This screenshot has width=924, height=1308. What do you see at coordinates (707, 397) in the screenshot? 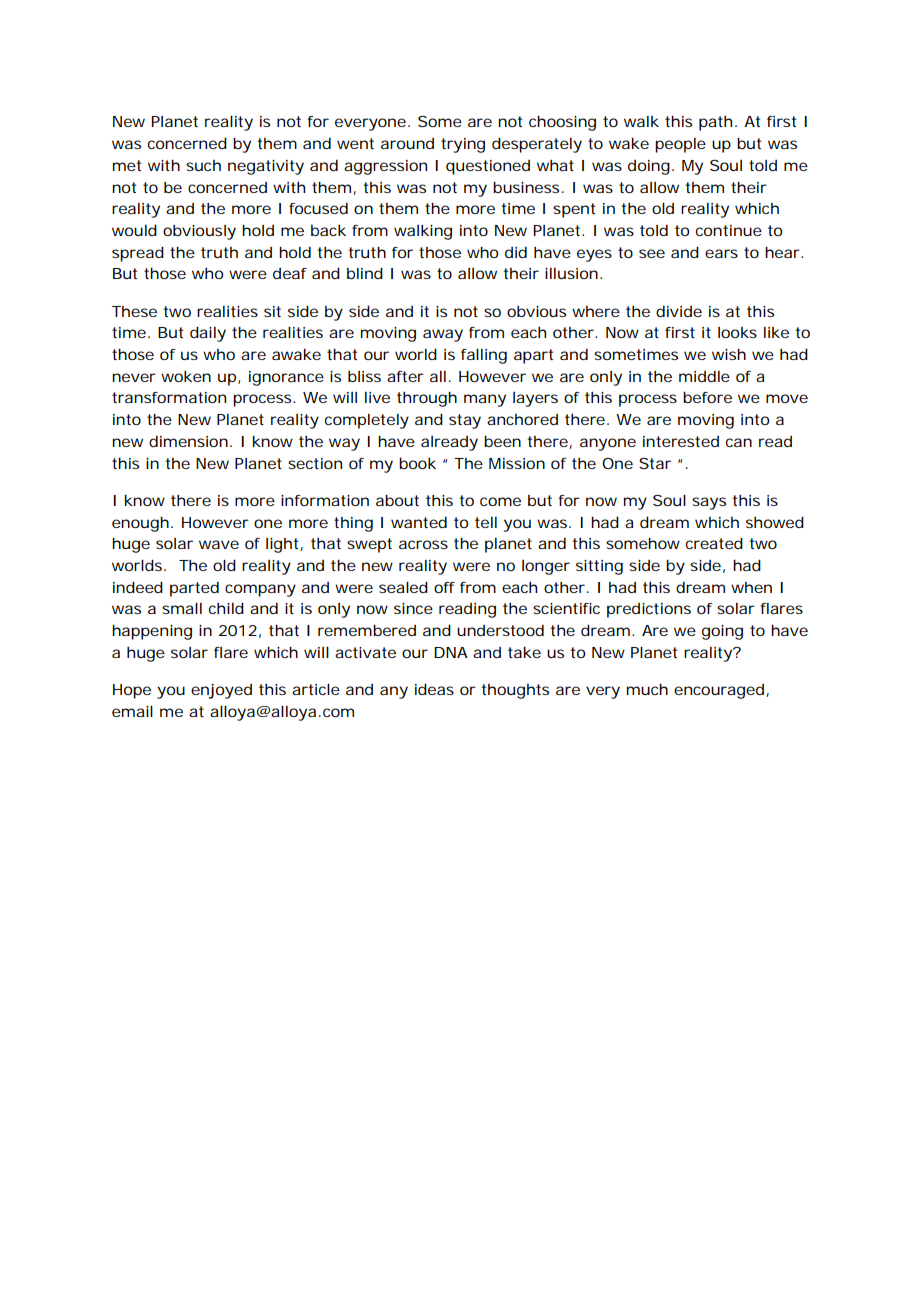
I see `before` at bounding box center [707, 397].
